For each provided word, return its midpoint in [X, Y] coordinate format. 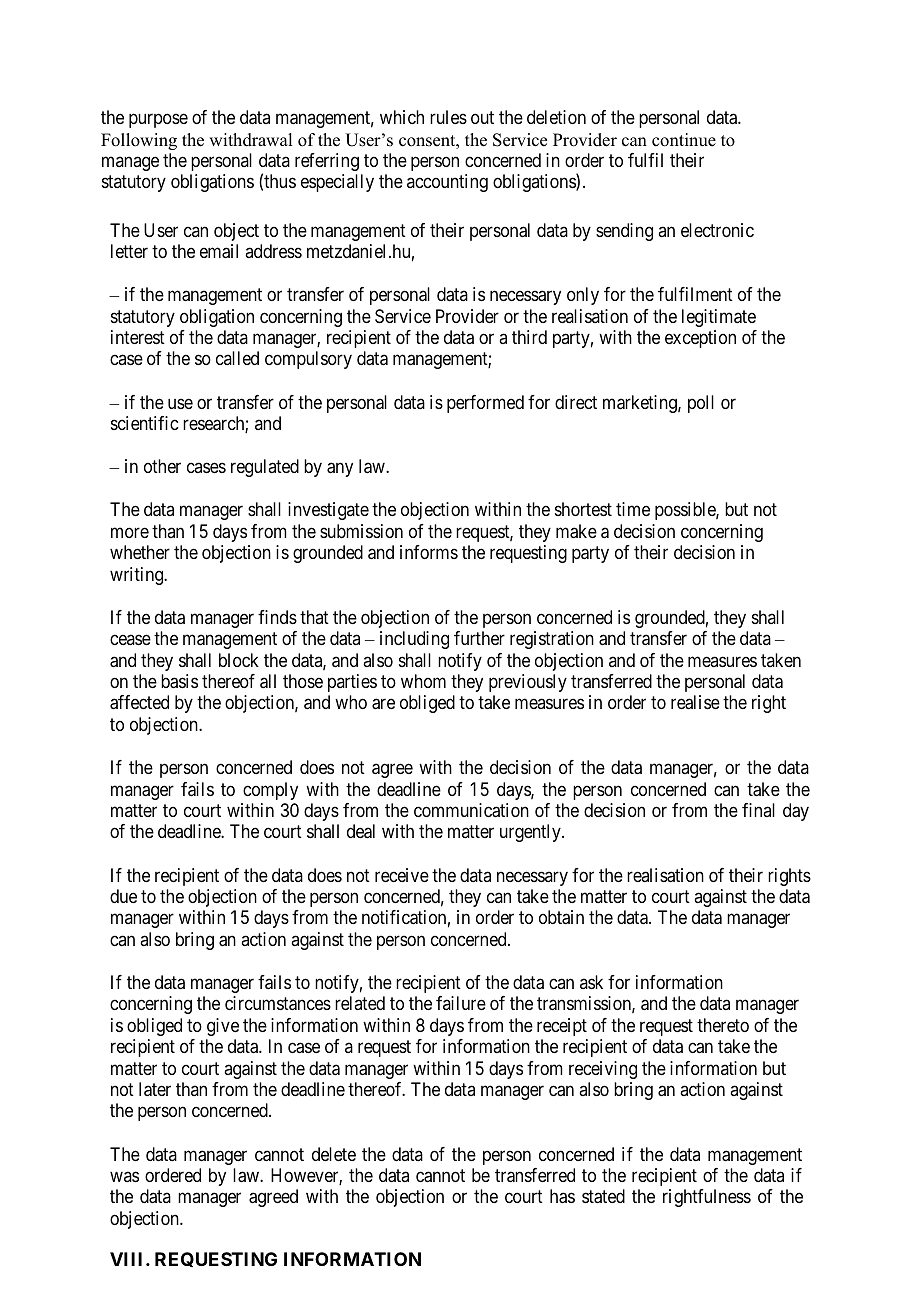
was [124, 1177]
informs [429, 552]
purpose [158, 121]
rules [448, 117]
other [162, 466]
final [758, 810]
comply [270, 791]
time [633, 509]
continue [684, 140]
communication [471, 810]
